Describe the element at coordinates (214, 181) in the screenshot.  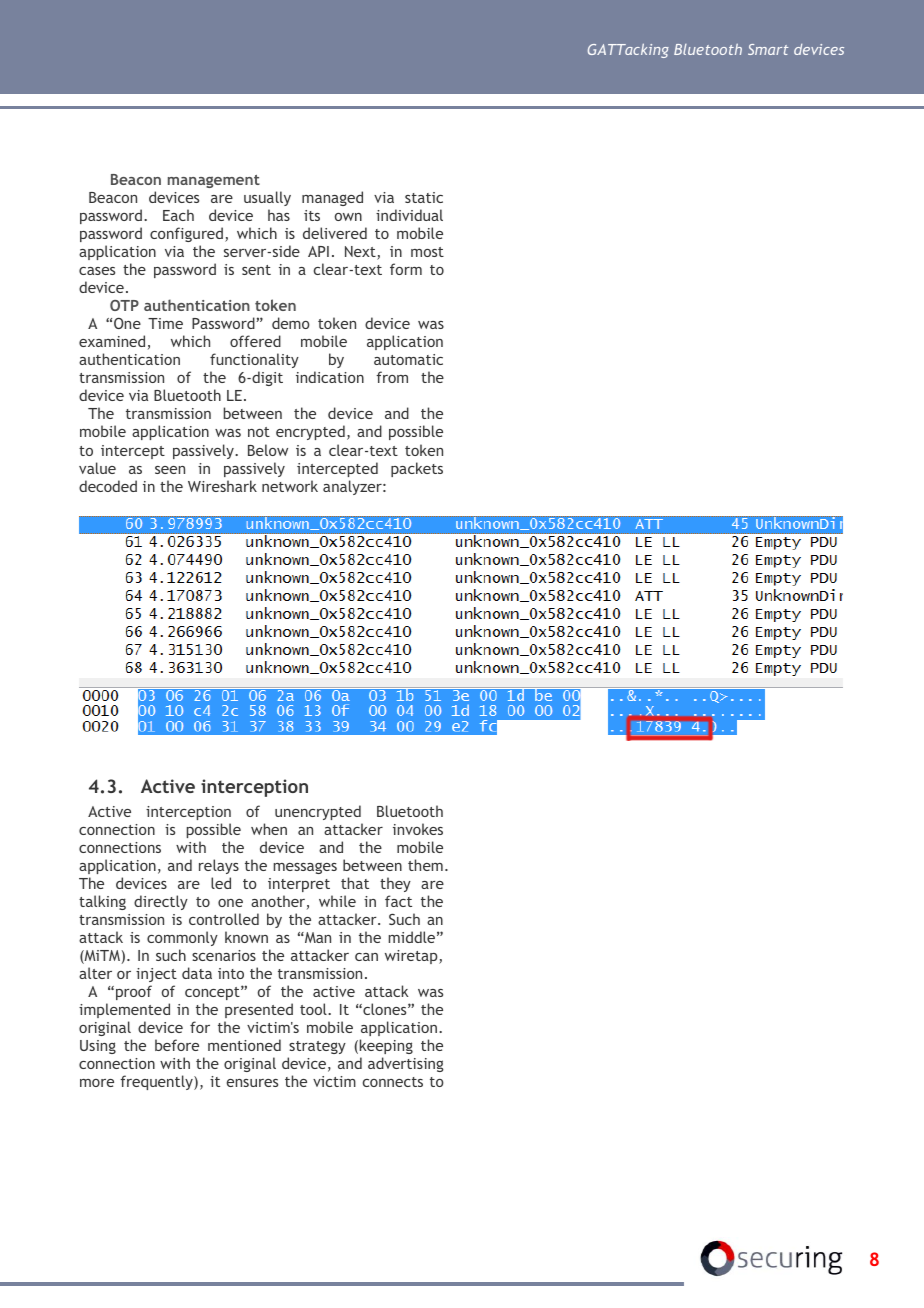
I see `management` at that location.
